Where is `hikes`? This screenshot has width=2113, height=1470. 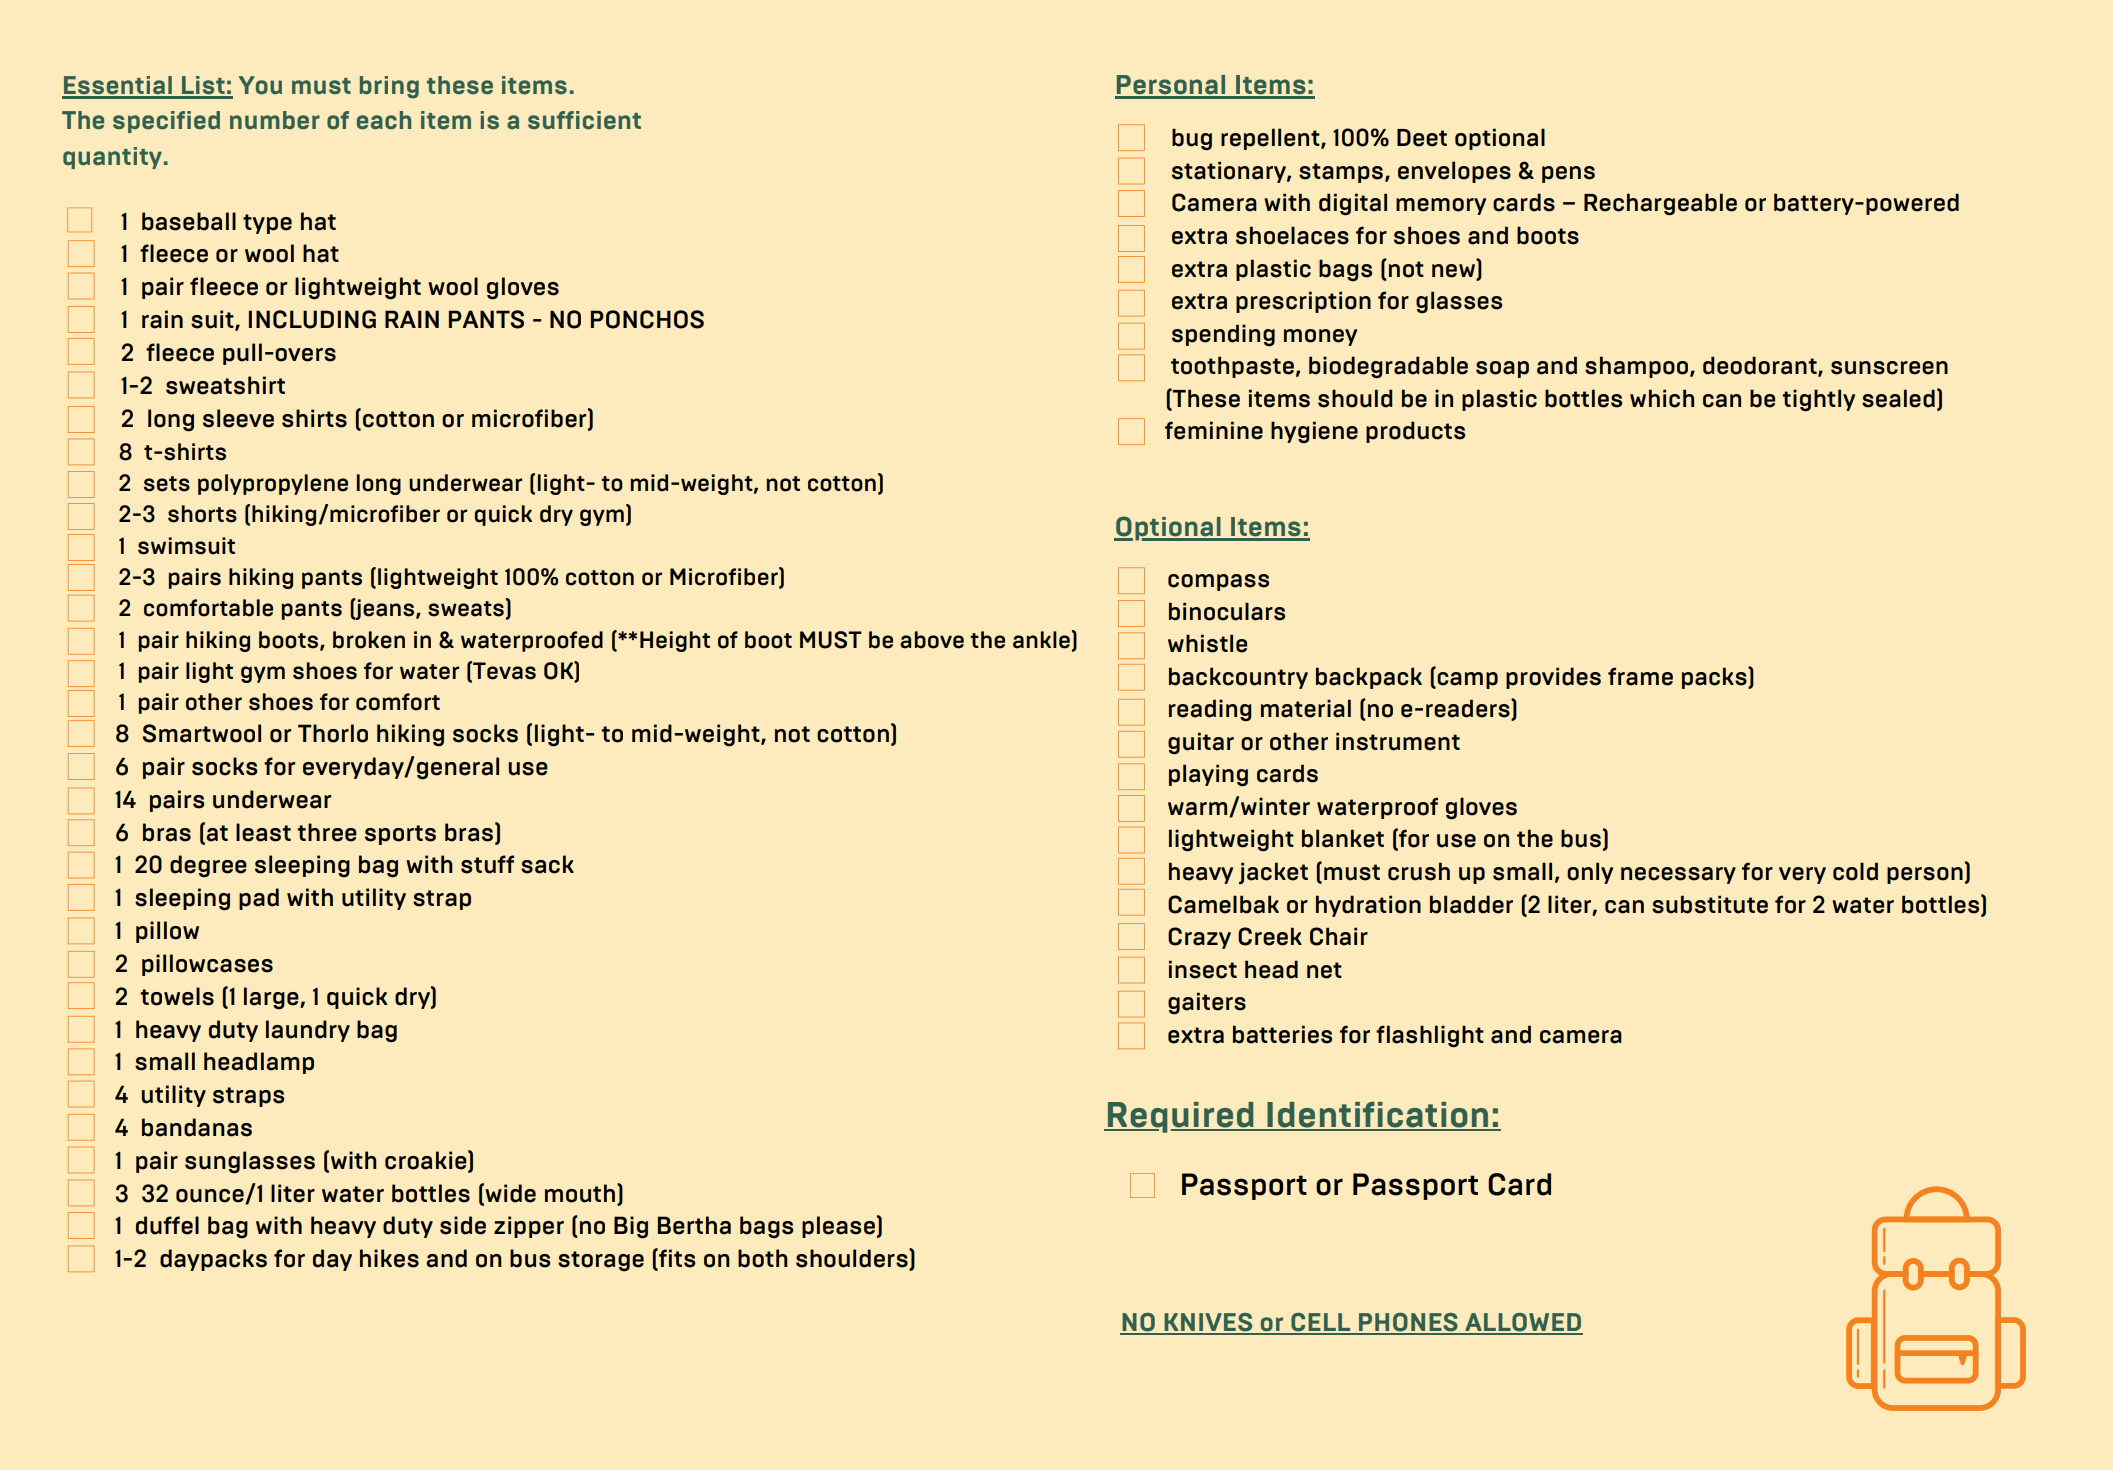
hikes is located at coordinates (389, 1258).
